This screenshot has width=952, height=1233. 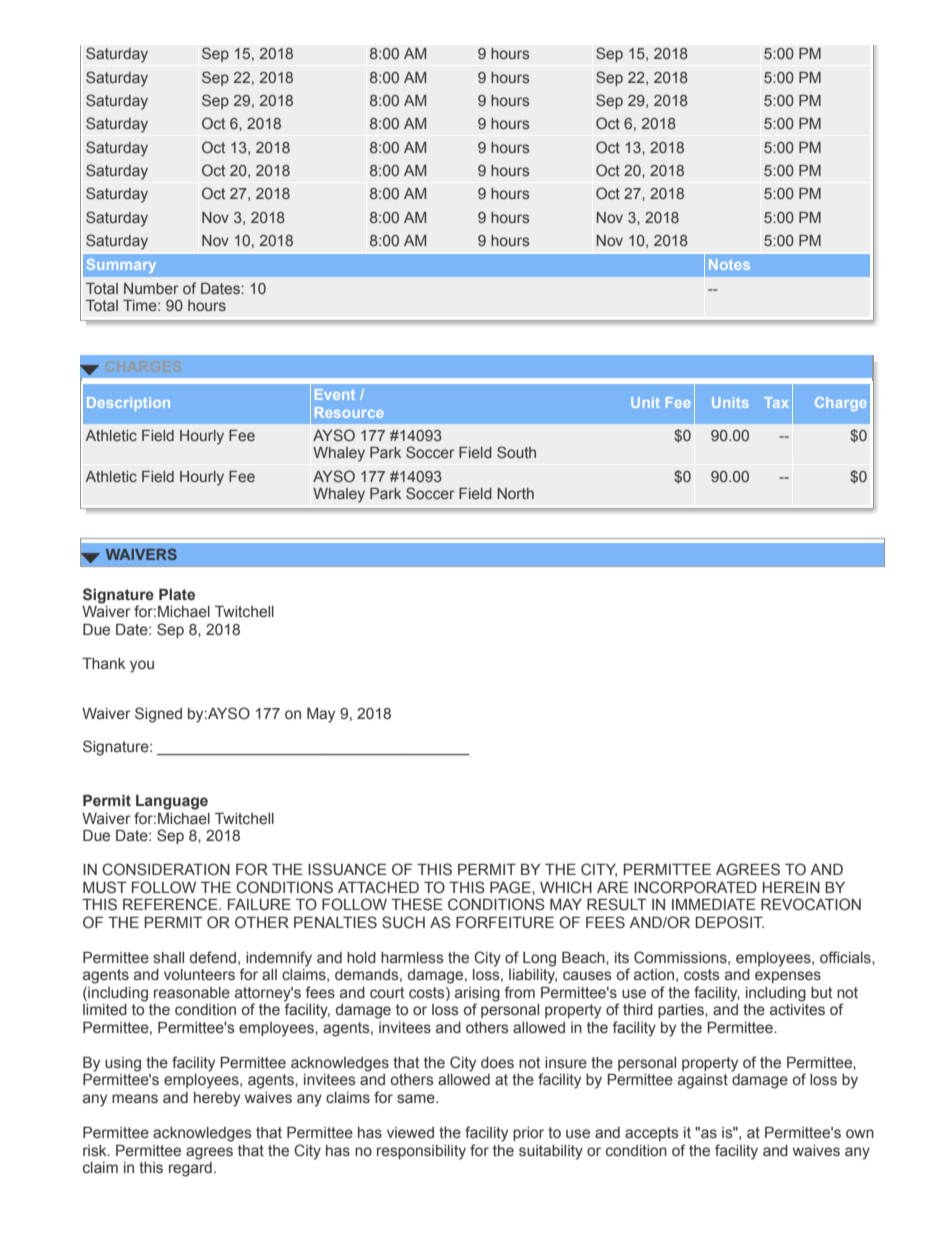 What do you see at coordinates (516, 493) in the screenshot?
I see `North` at bounding box center [516, 493].
